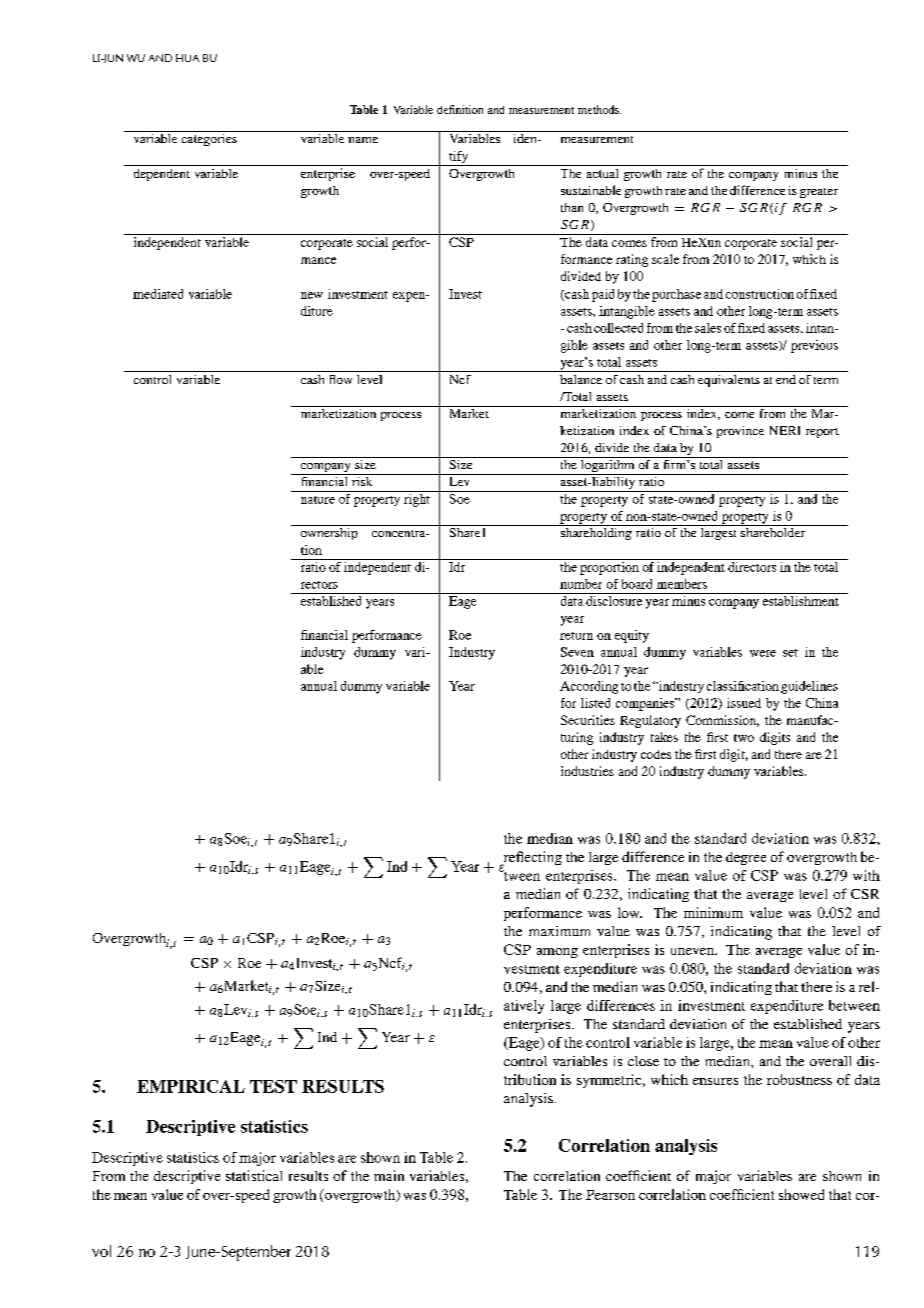 The height and width of the page is (1308, 924). Describe the element at coordinates (801, 601) in the page. I see `establishment` at that location.
